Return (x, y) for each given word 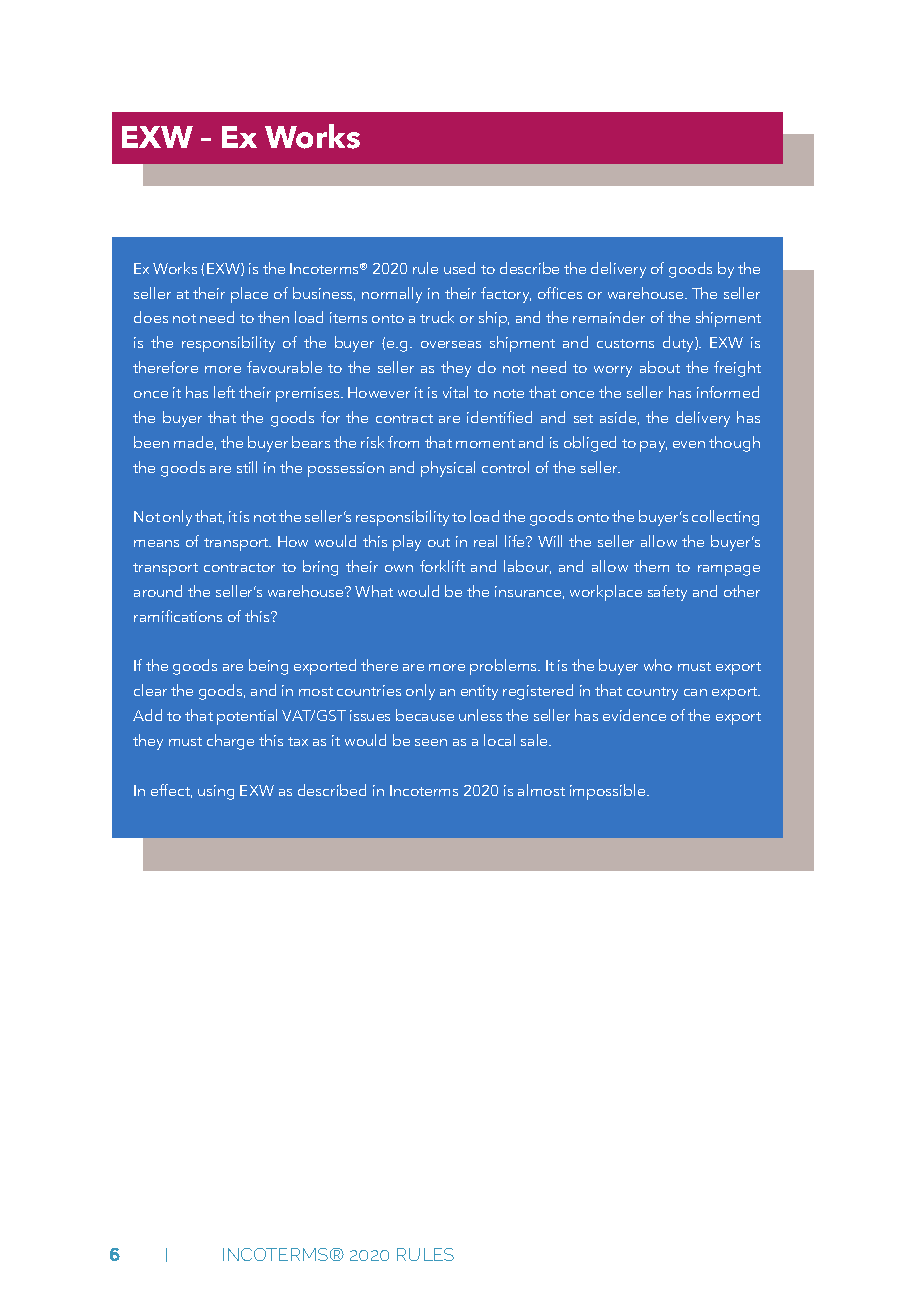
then (273, 317)
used (459, 268)
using (216, 792)
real (485, 541)
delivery (618, 270)
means (156, 543)
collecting (725, 518)
